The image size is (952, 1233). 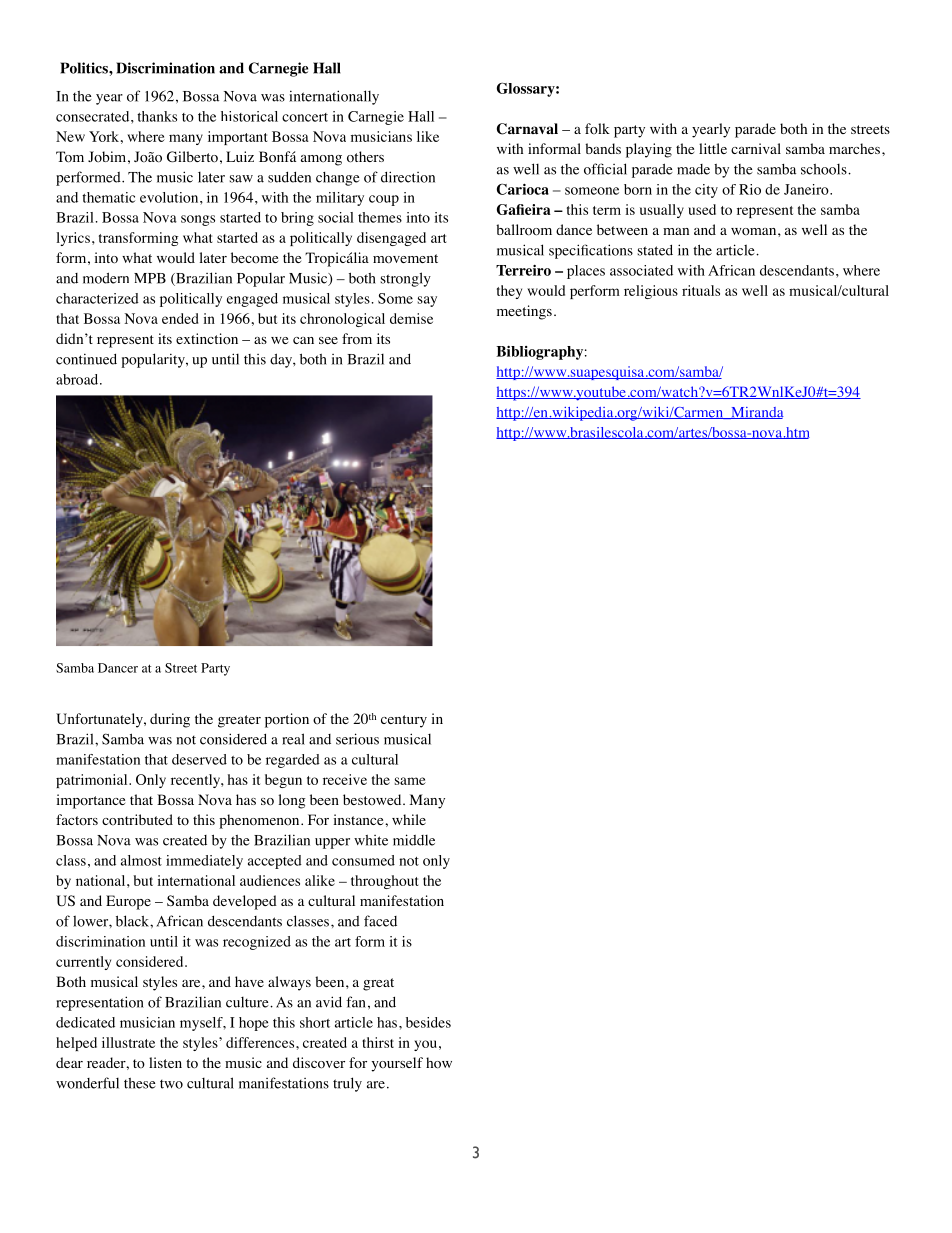 I want to click on carnival, so click(x=756, y=148).
